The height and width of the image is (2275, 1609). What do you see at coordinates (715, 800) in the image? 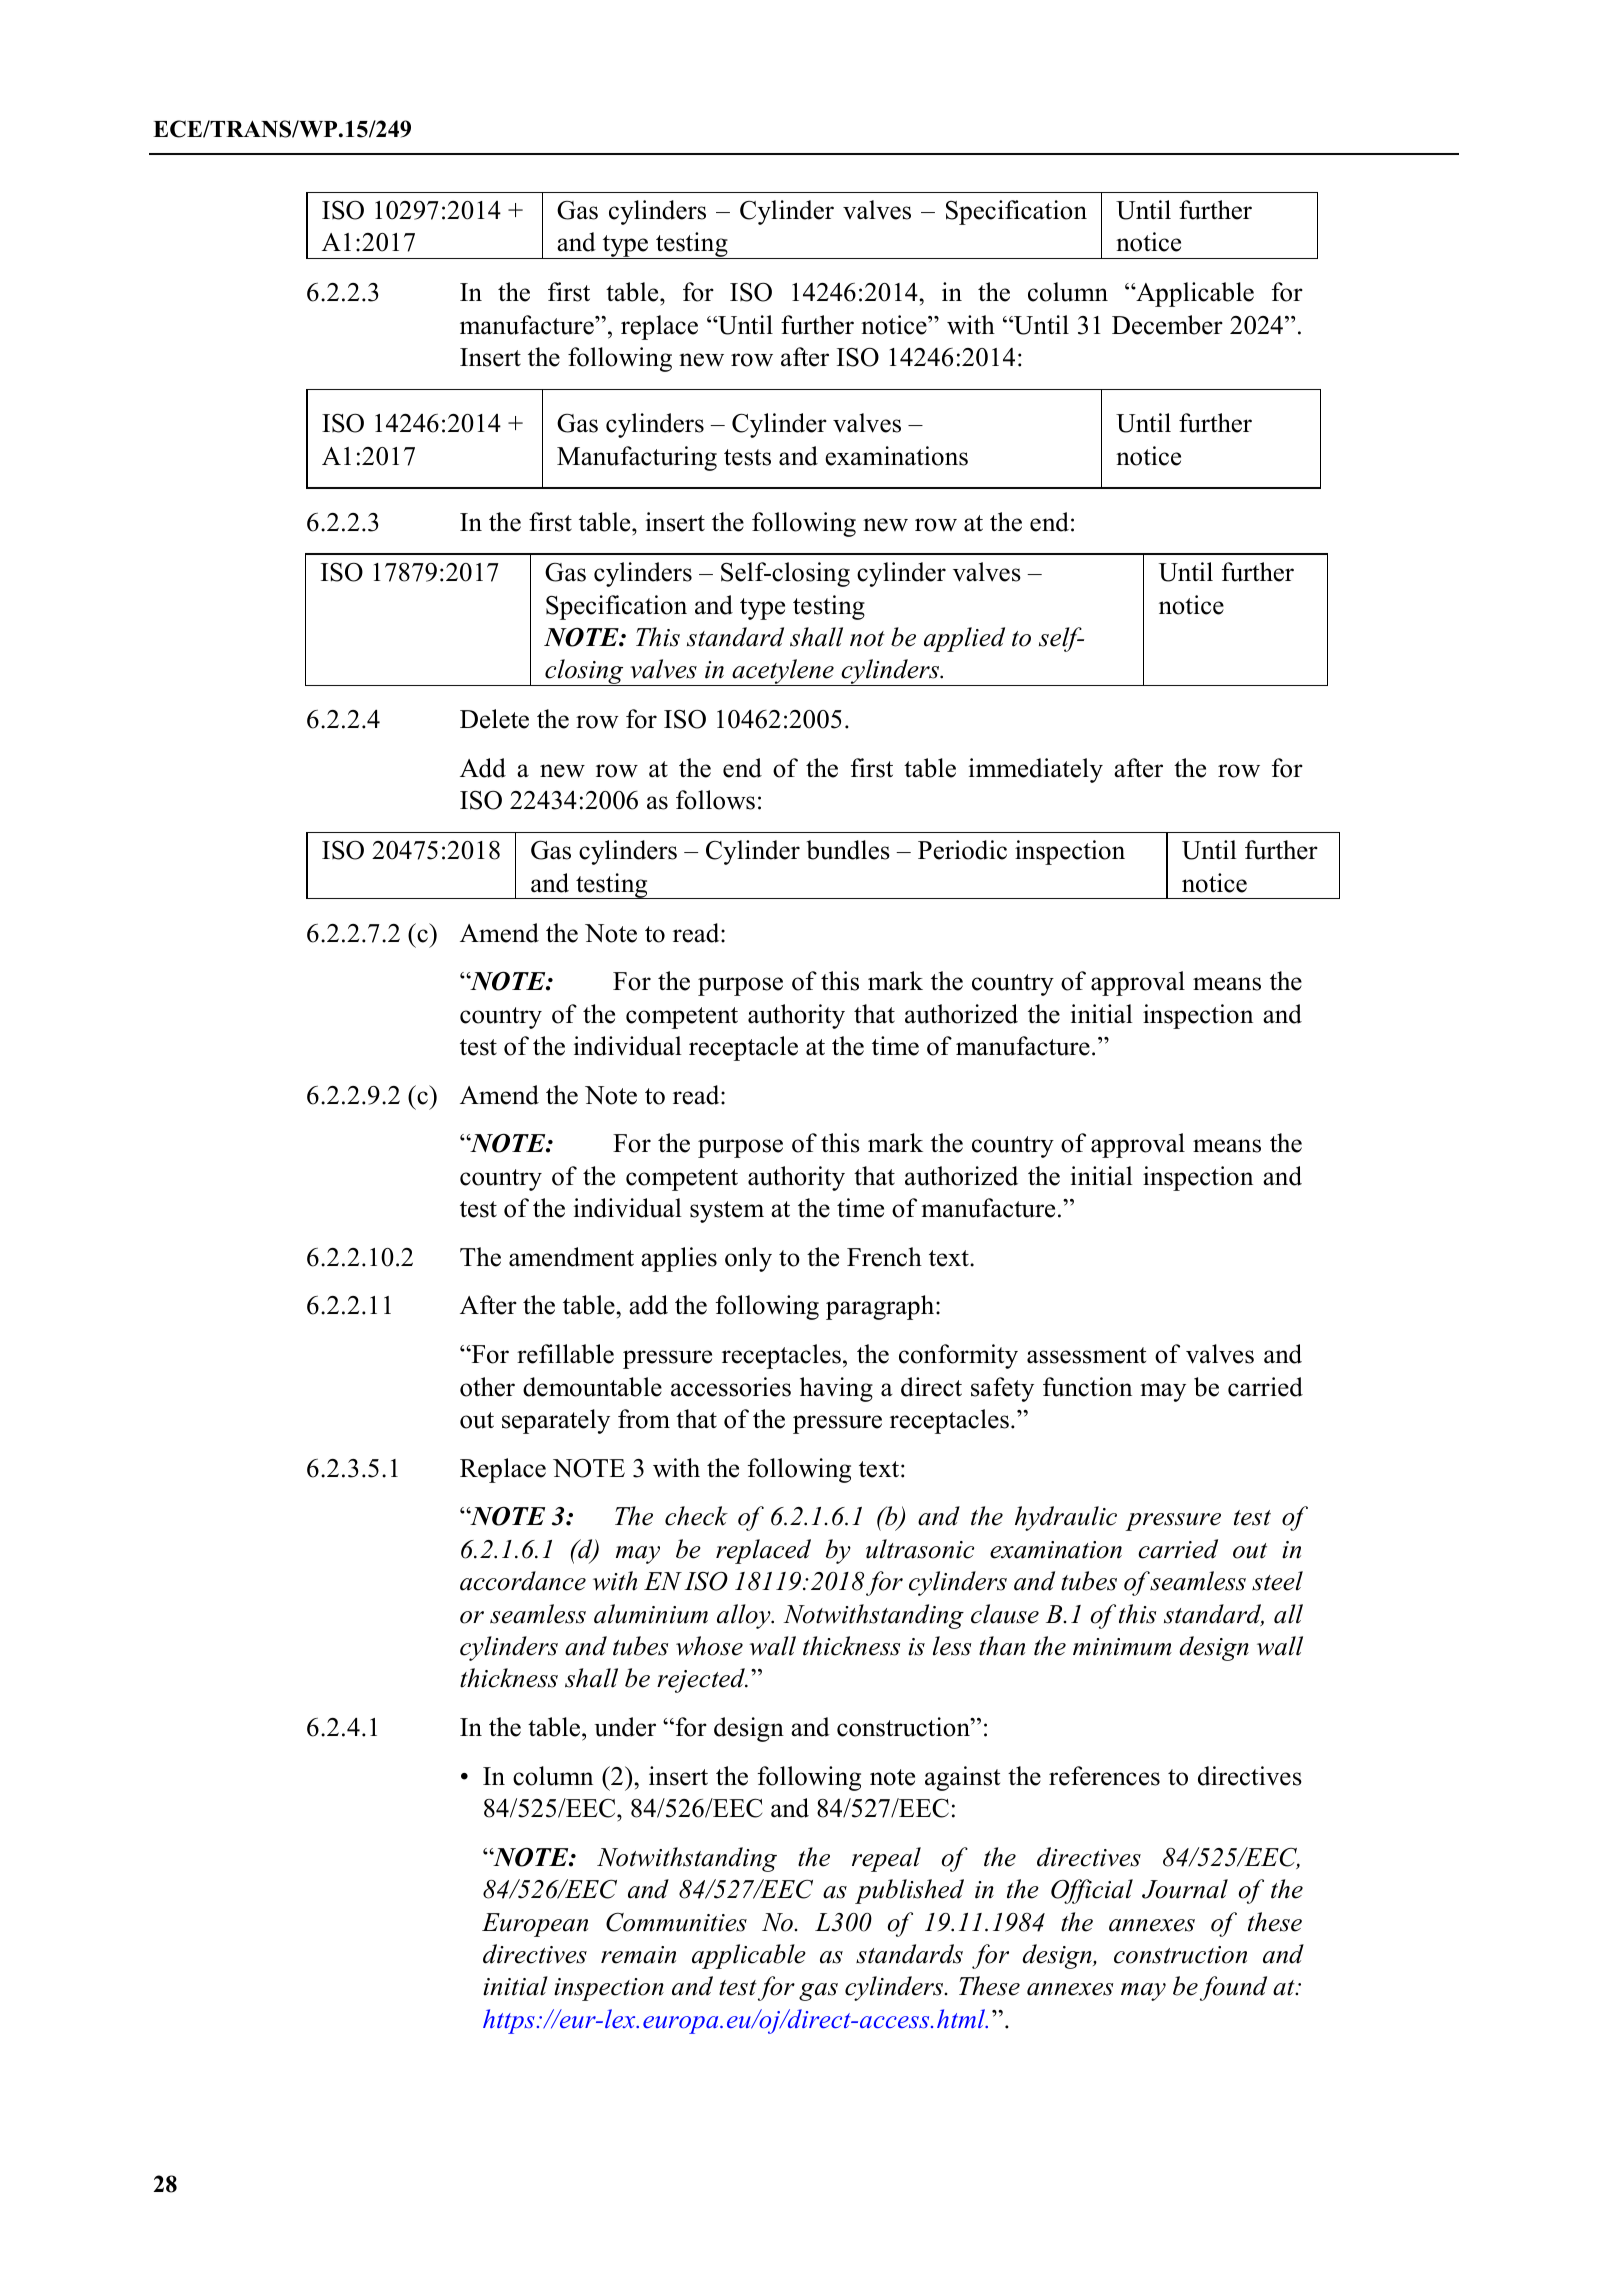
I see `follows` at bounding box center [715, 800].
